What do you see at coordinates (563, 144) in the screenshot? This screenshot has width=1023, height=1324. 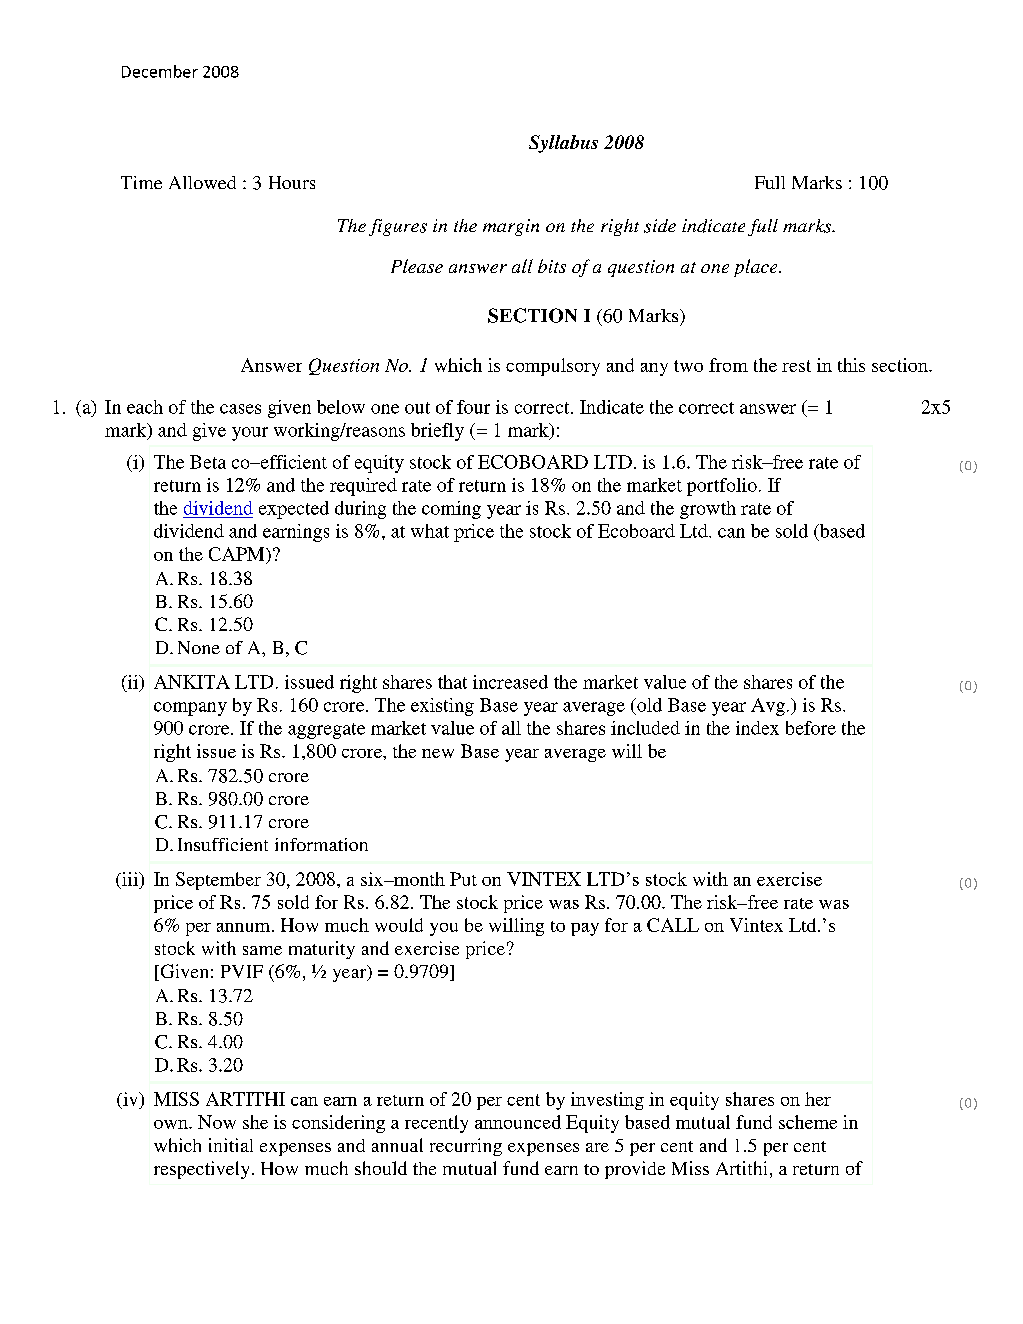 I see `Syllabus` at bounding box center [563, 144].
